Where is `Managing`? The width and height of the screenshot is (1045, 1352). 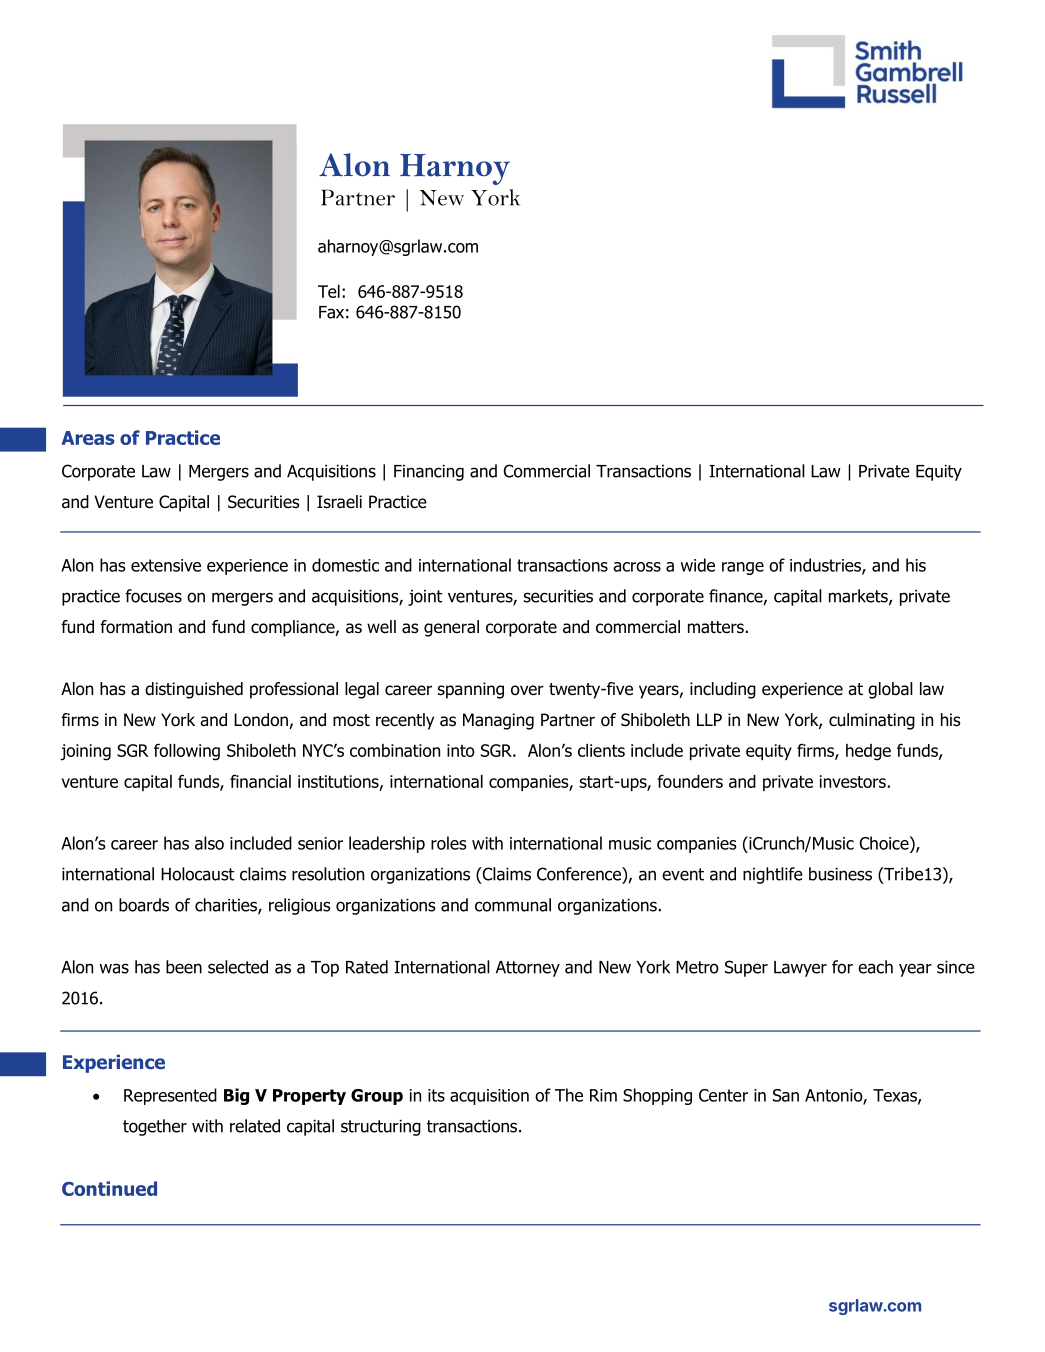 Managing is located at coordinates (498, 721).
